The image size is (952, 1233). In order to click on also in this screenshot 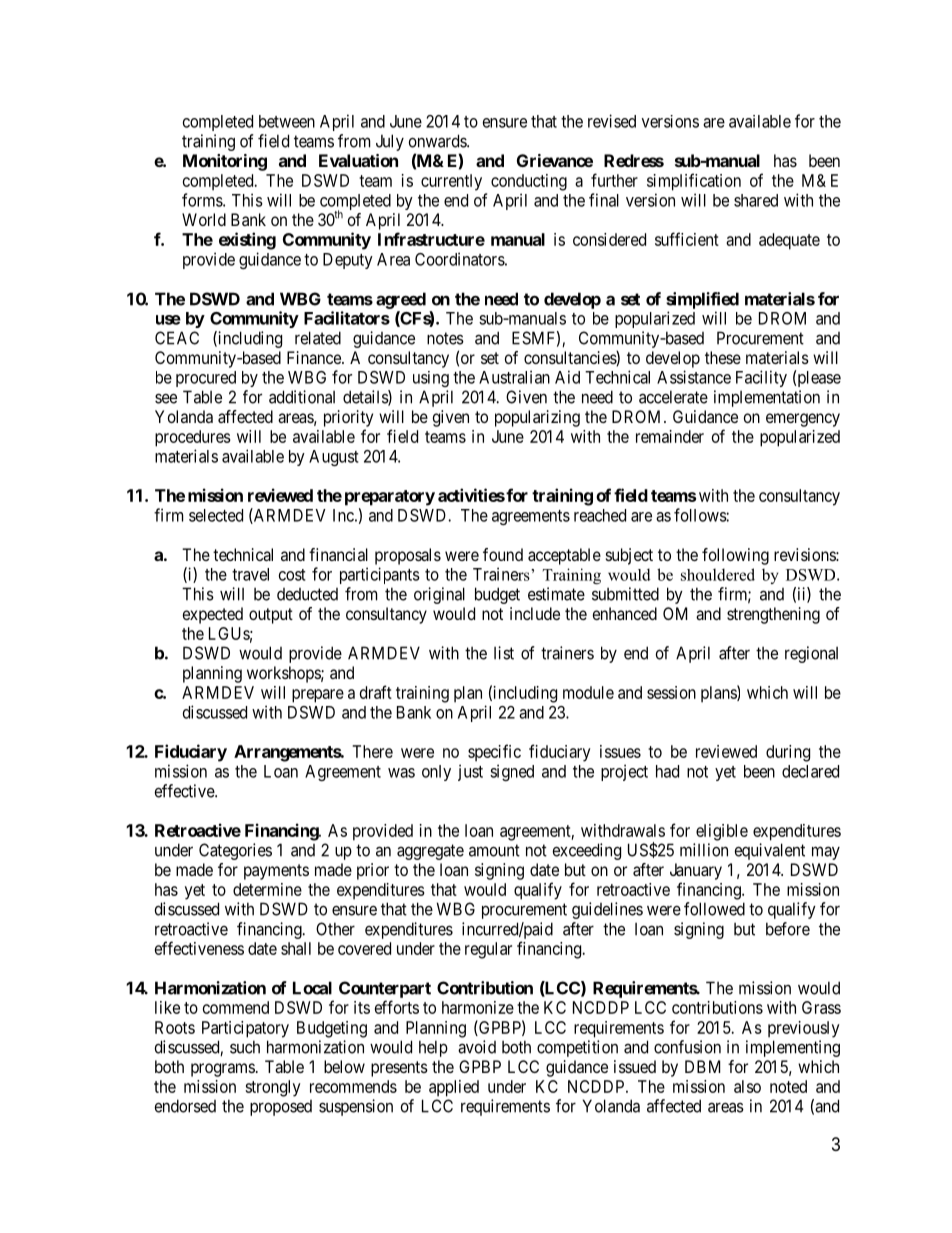, I will do `click(747, 1086)`.
